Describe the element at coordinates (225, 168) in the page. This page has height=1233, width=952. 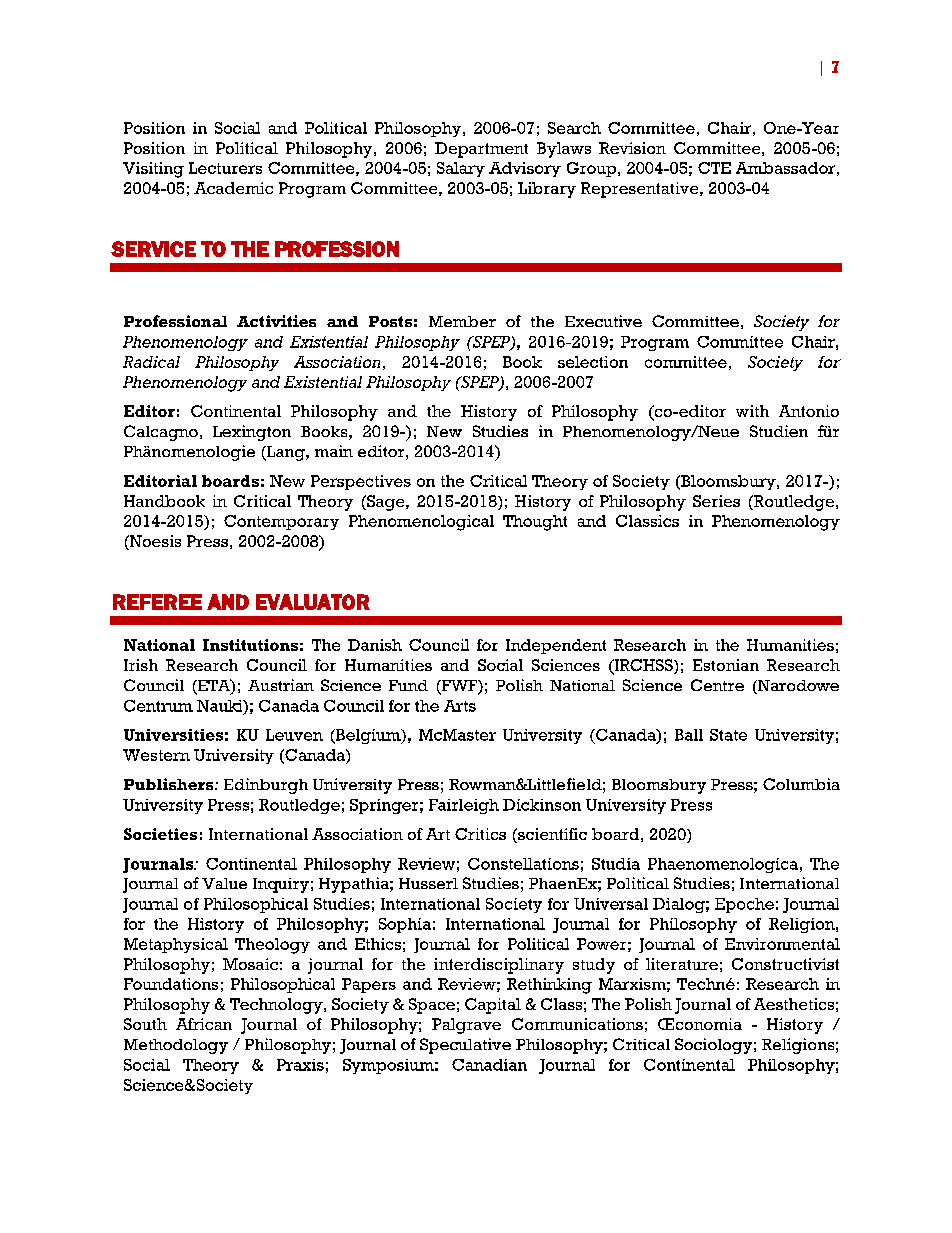
I see `Lecturers` at that location.
